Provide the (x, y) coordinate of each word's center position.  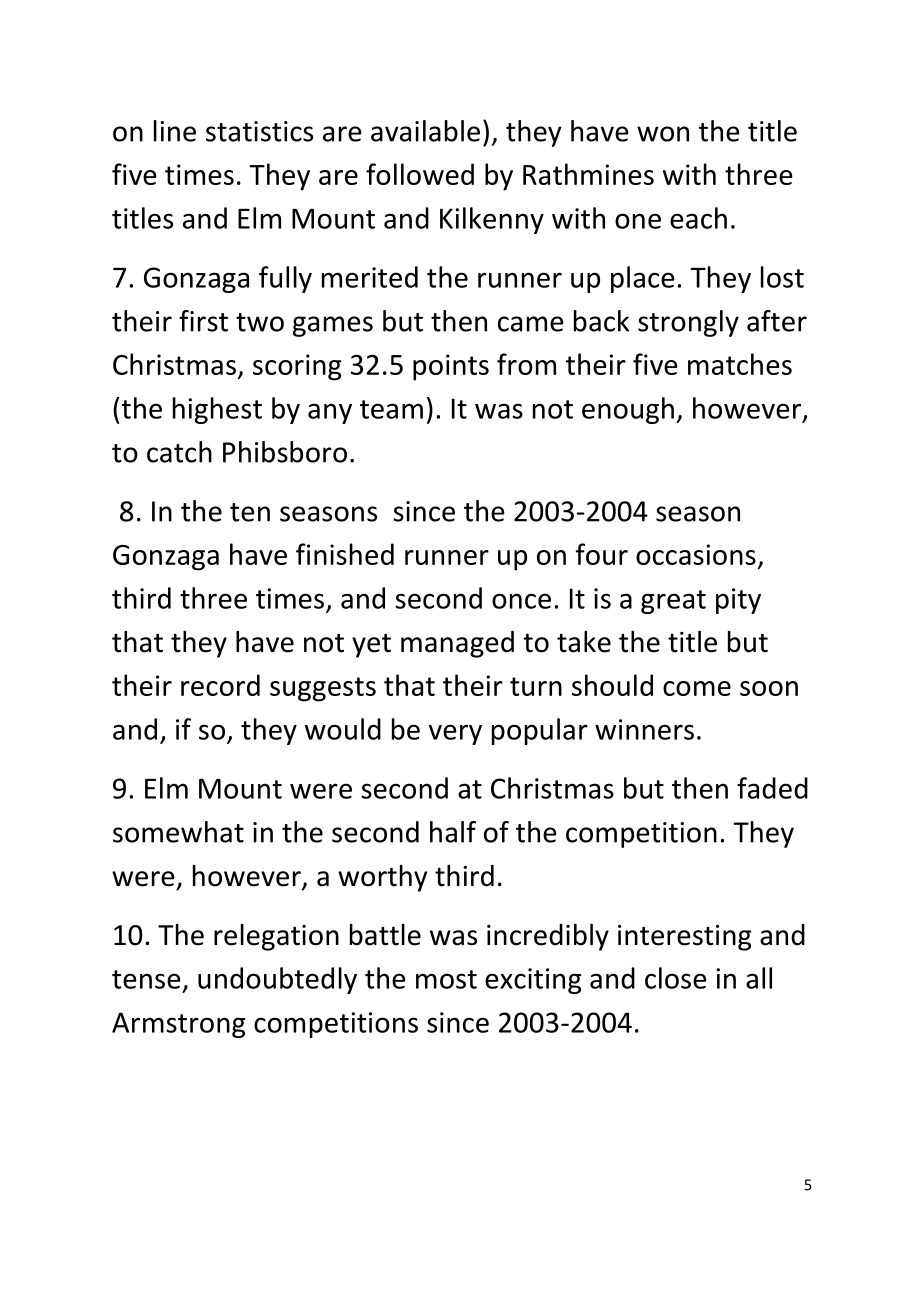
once (521, 601)
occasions (696, 554)
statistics (259, 131)
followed (420, 174)
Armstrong (178, 1025)
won (663, 134)
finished (345, 554)
